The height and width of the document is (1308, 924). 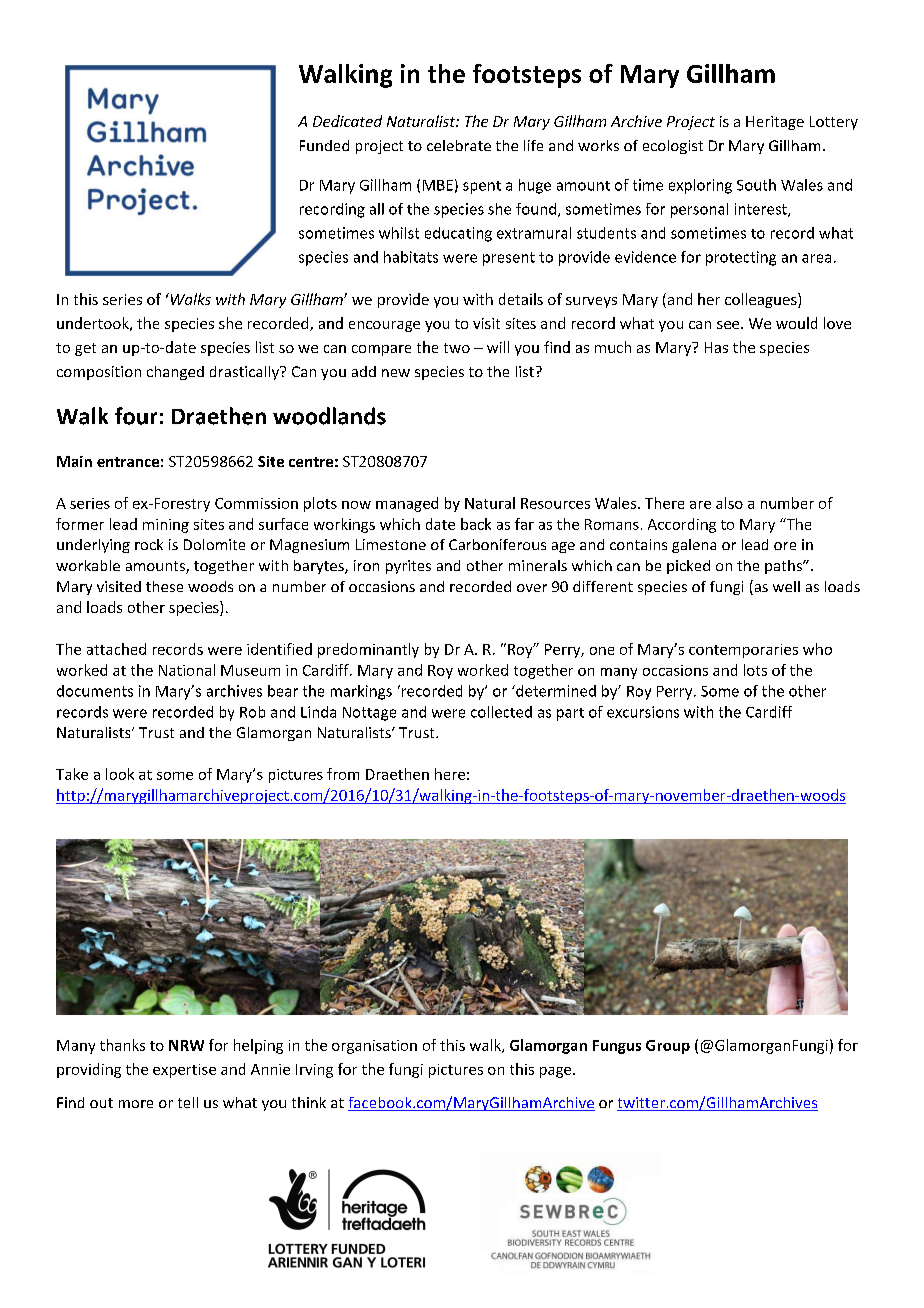 What do you see at coordinates (164, 586) in the document?
I see `these` at bounding box center [164, 586].
